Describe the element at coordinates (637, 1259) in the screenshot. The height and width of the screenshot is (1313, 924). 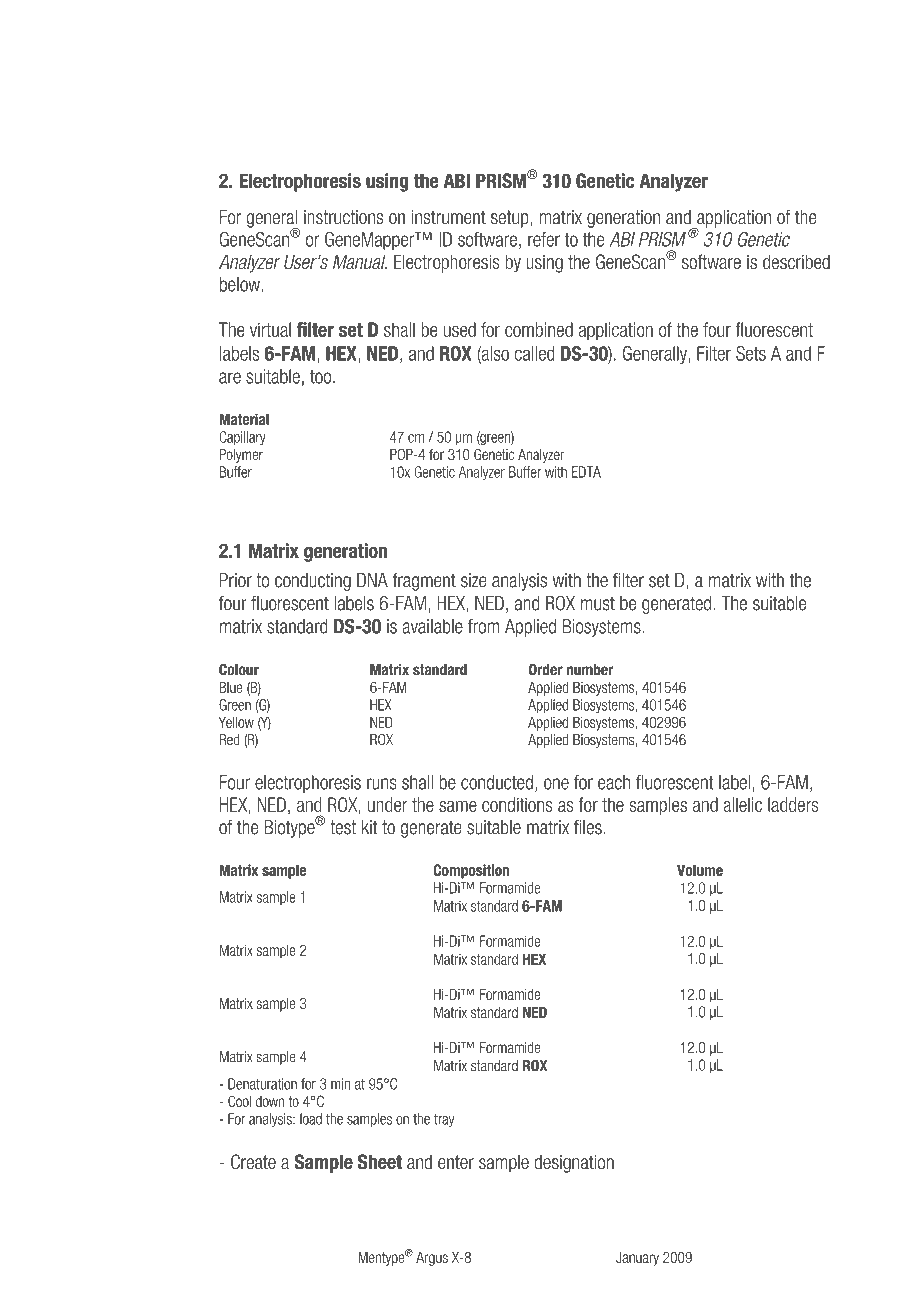
I see `January` at that location.
